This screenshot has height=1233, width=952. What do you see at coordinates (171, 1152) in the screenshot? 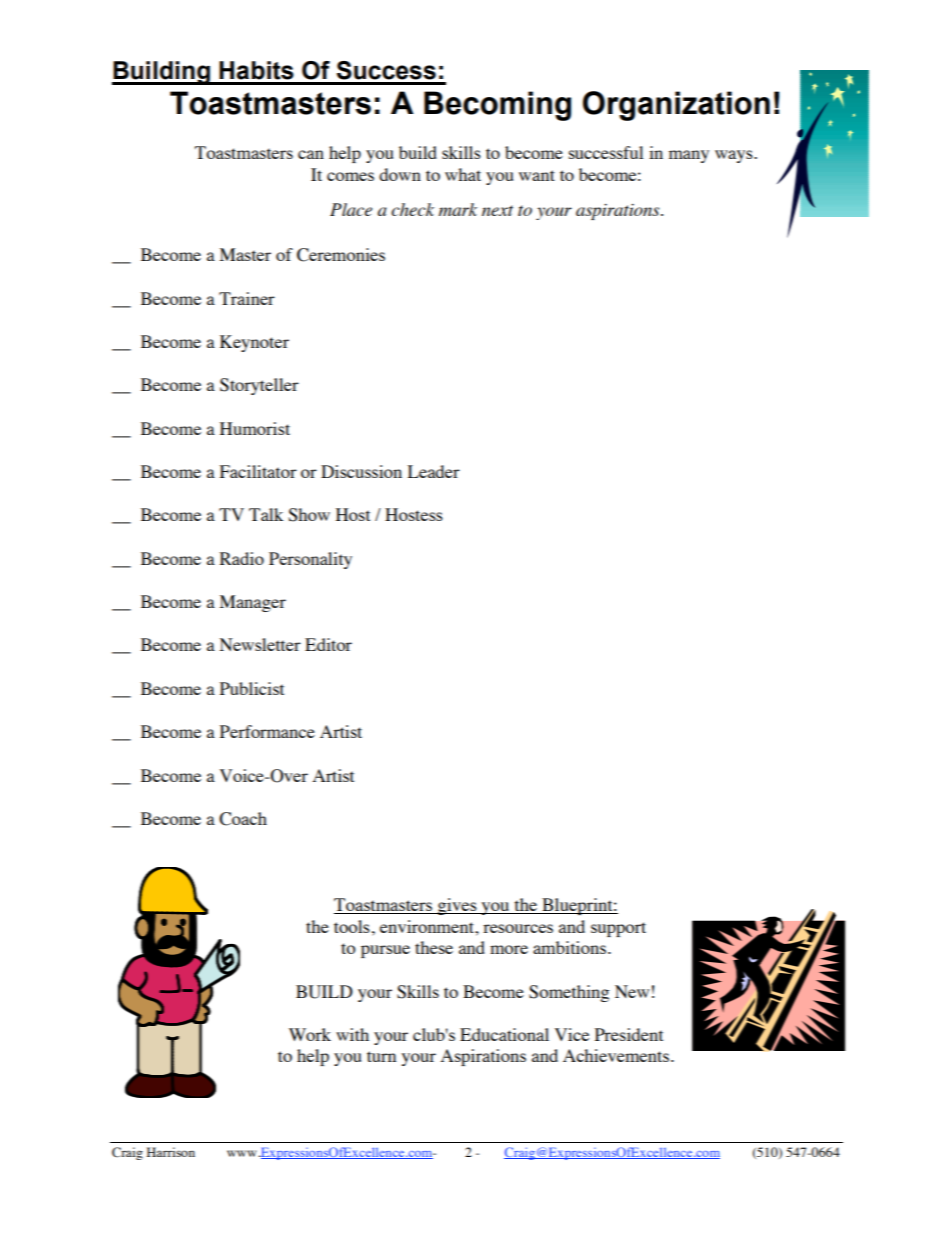
I see `Harrison` at bounding box center [171, 1152].
